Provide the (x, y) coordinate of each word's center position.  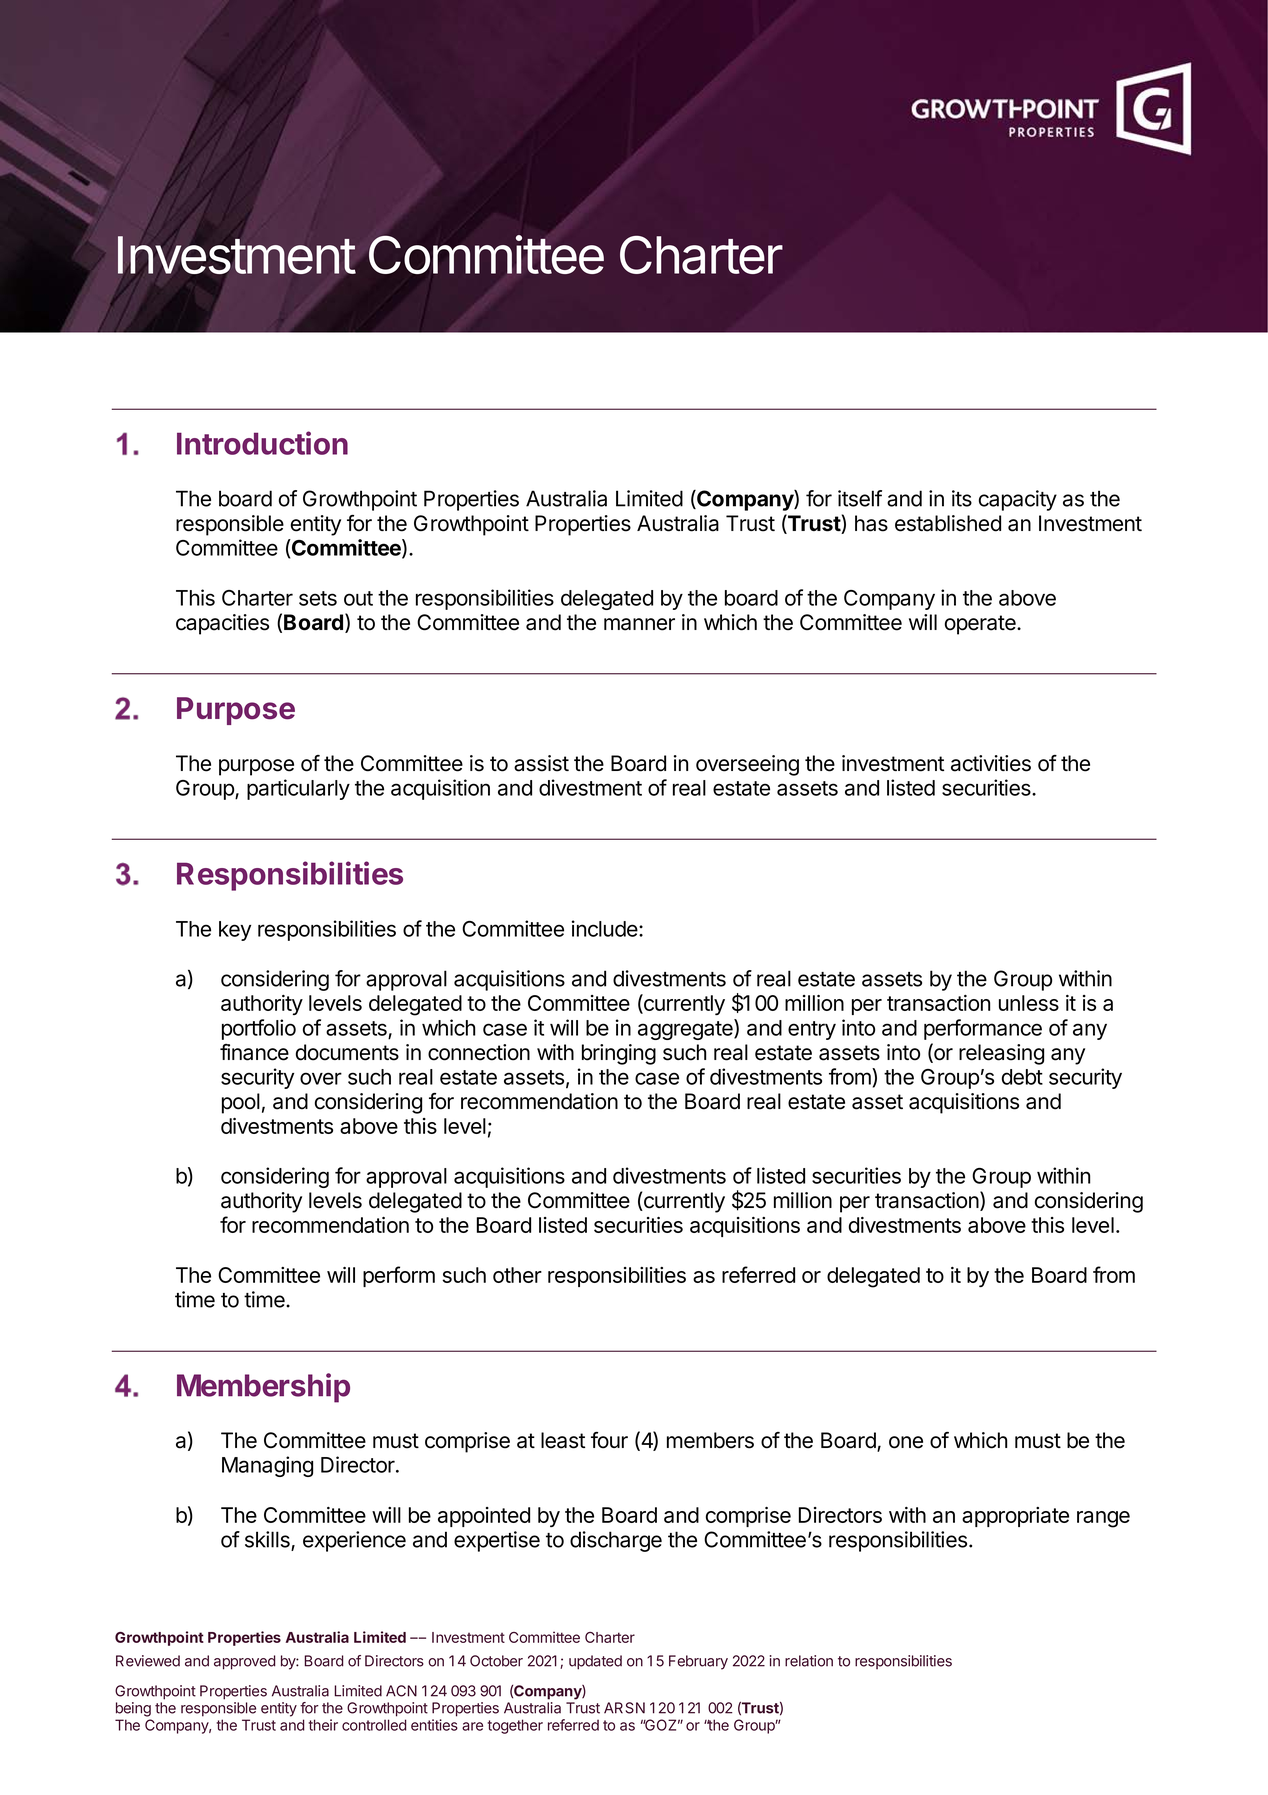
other (517, 1275)
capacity (1018, 500)
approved (245, 1662)
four (609, 1440)
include (606, 928)
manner (639, 624)
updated (595, 1662)
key (235, 931)
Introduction (262, 443)
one (906, 1442)
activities (991, 763)
